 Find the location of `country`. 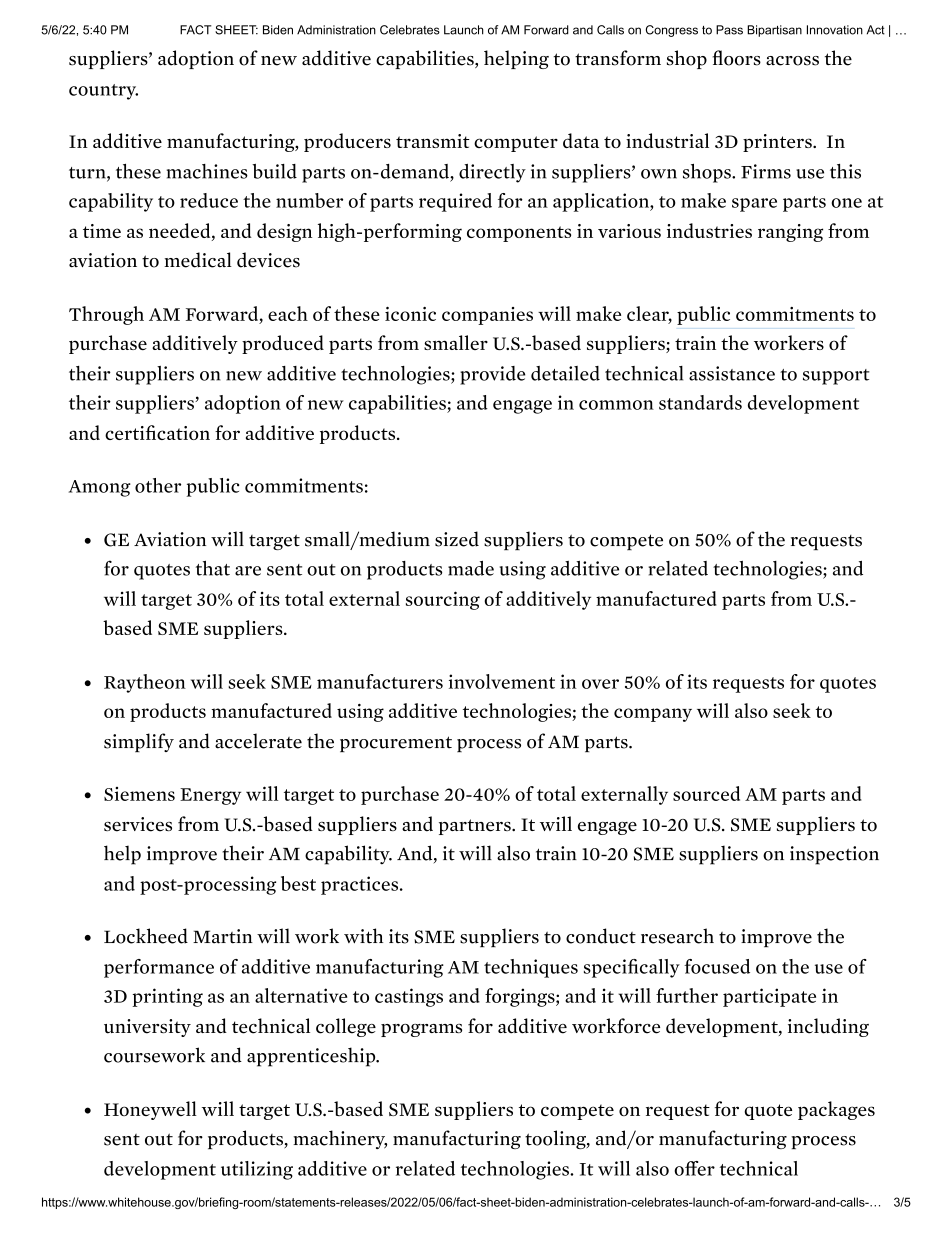

country is located at coordinates (103, 92).
